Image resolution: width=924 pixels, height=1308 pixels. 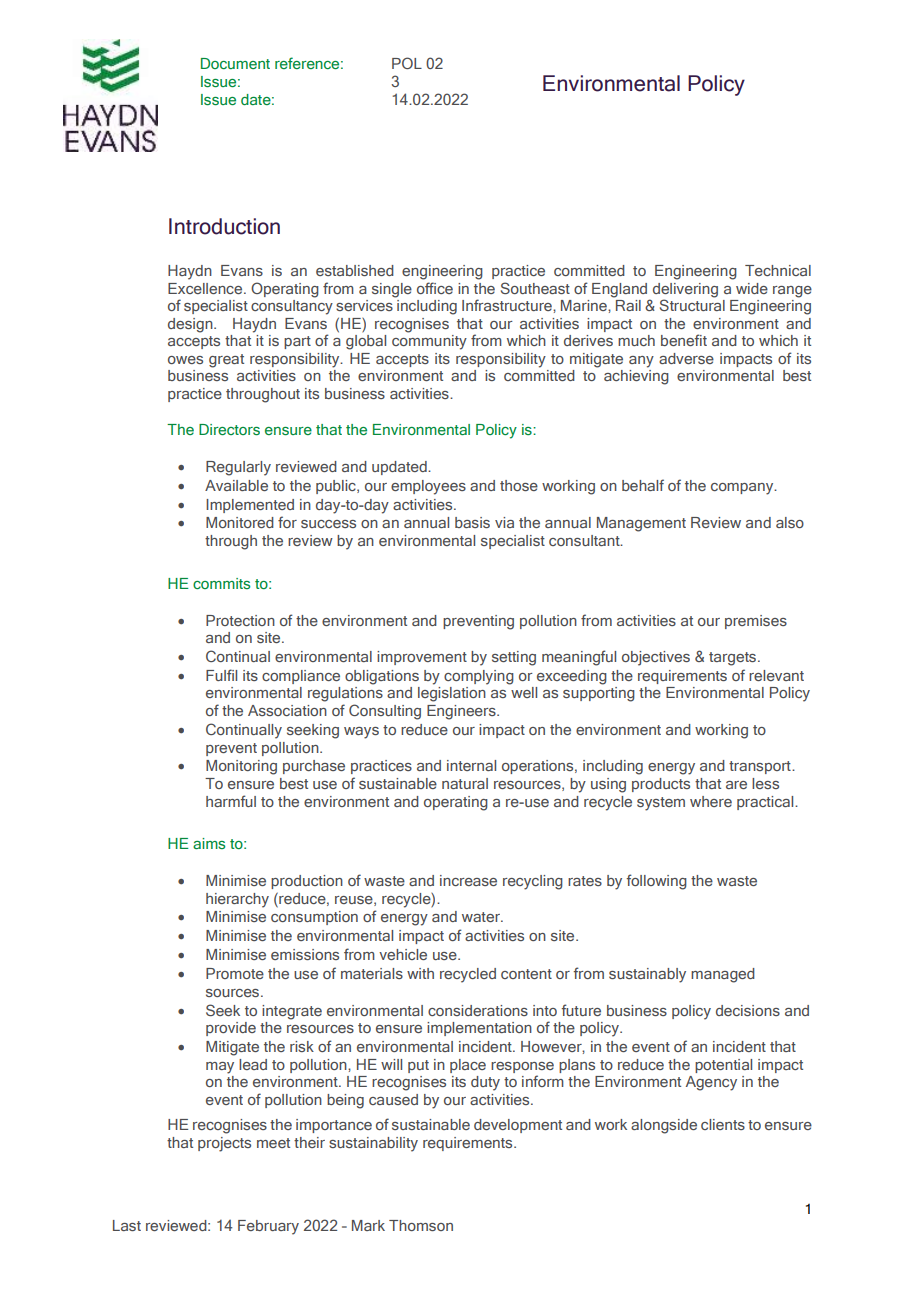 I want to click on projects, so click(x=224, y=1144).
